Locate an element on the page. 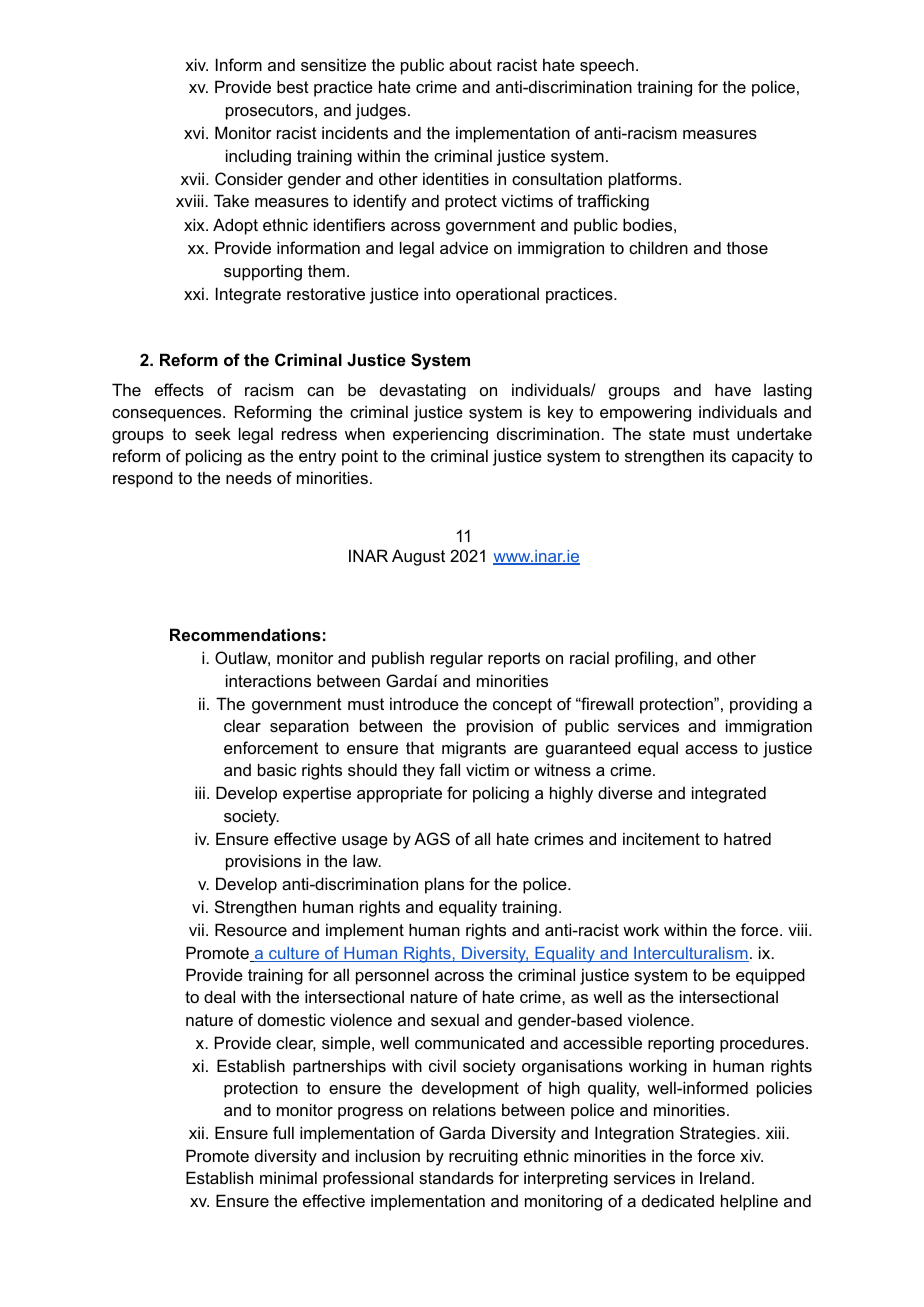 The width and height of the document is (924, 1307). regular is located at coordinates (457, 659).
